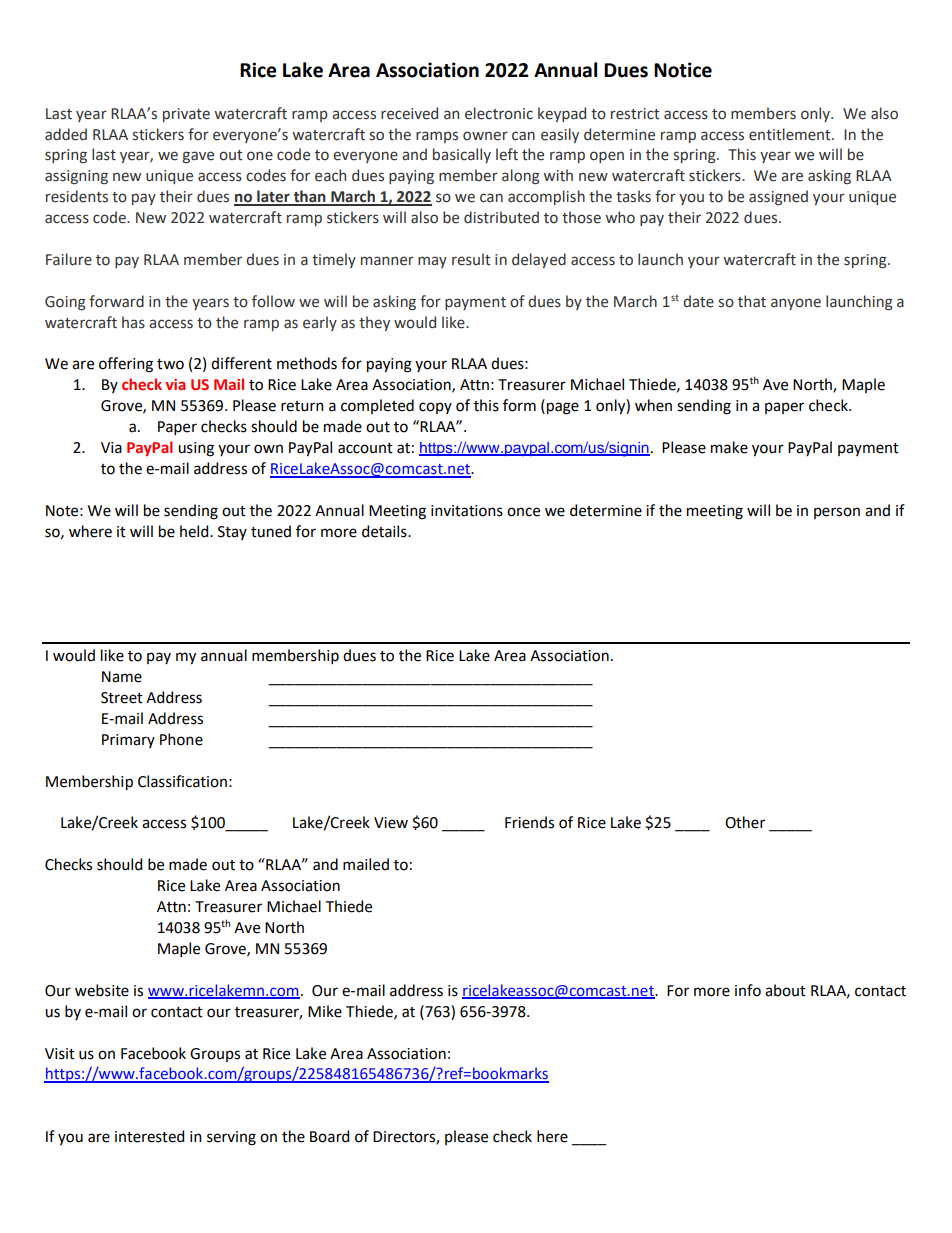 The height and width of the document is (1233, 952). I want to click on private, so click(186, 115).
